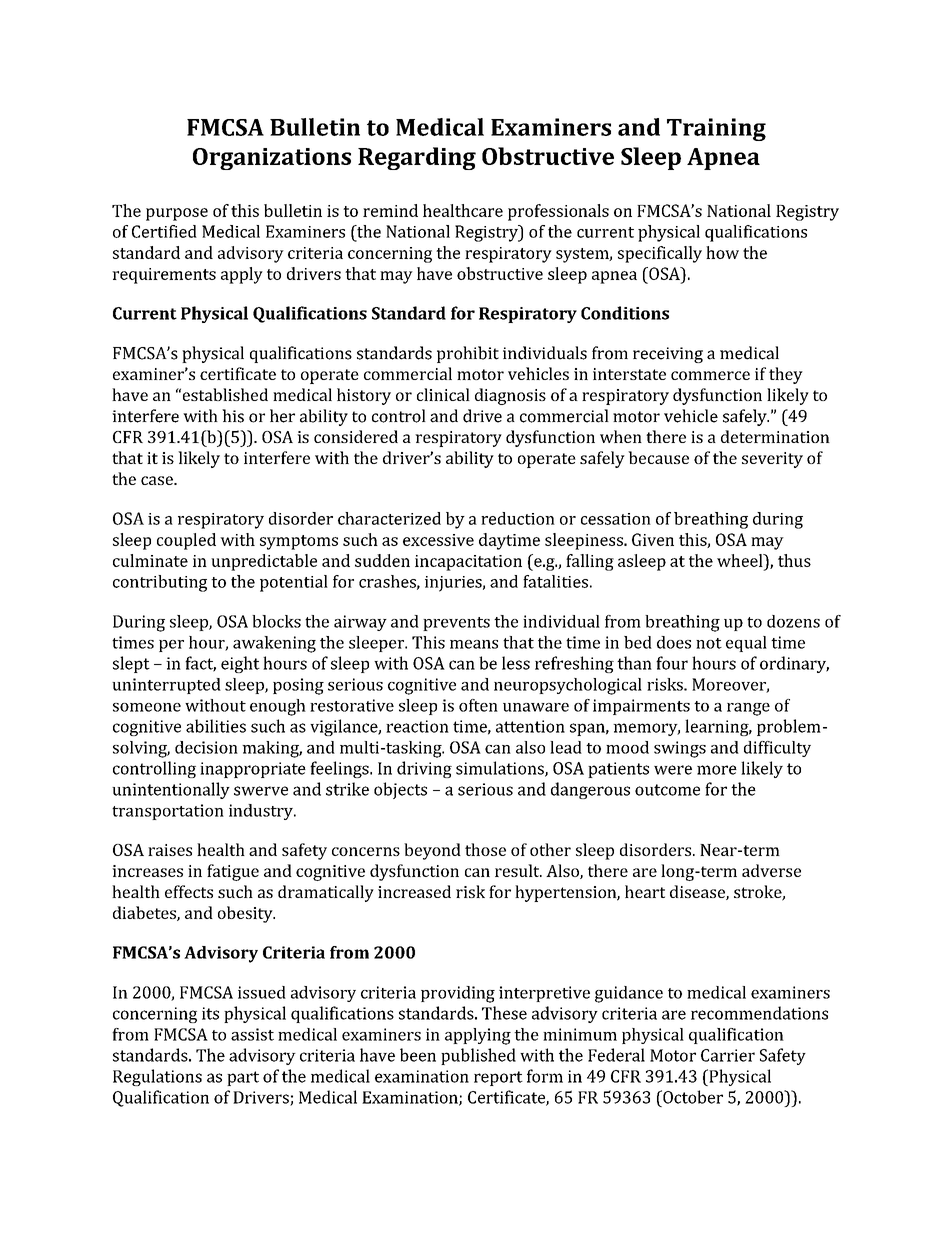 Image resolution: width=952 pixels, height=1233 pixels. What do you see at coordinates (716, 129) in the page?
I see `Training` at bounding box center [716, 129].
